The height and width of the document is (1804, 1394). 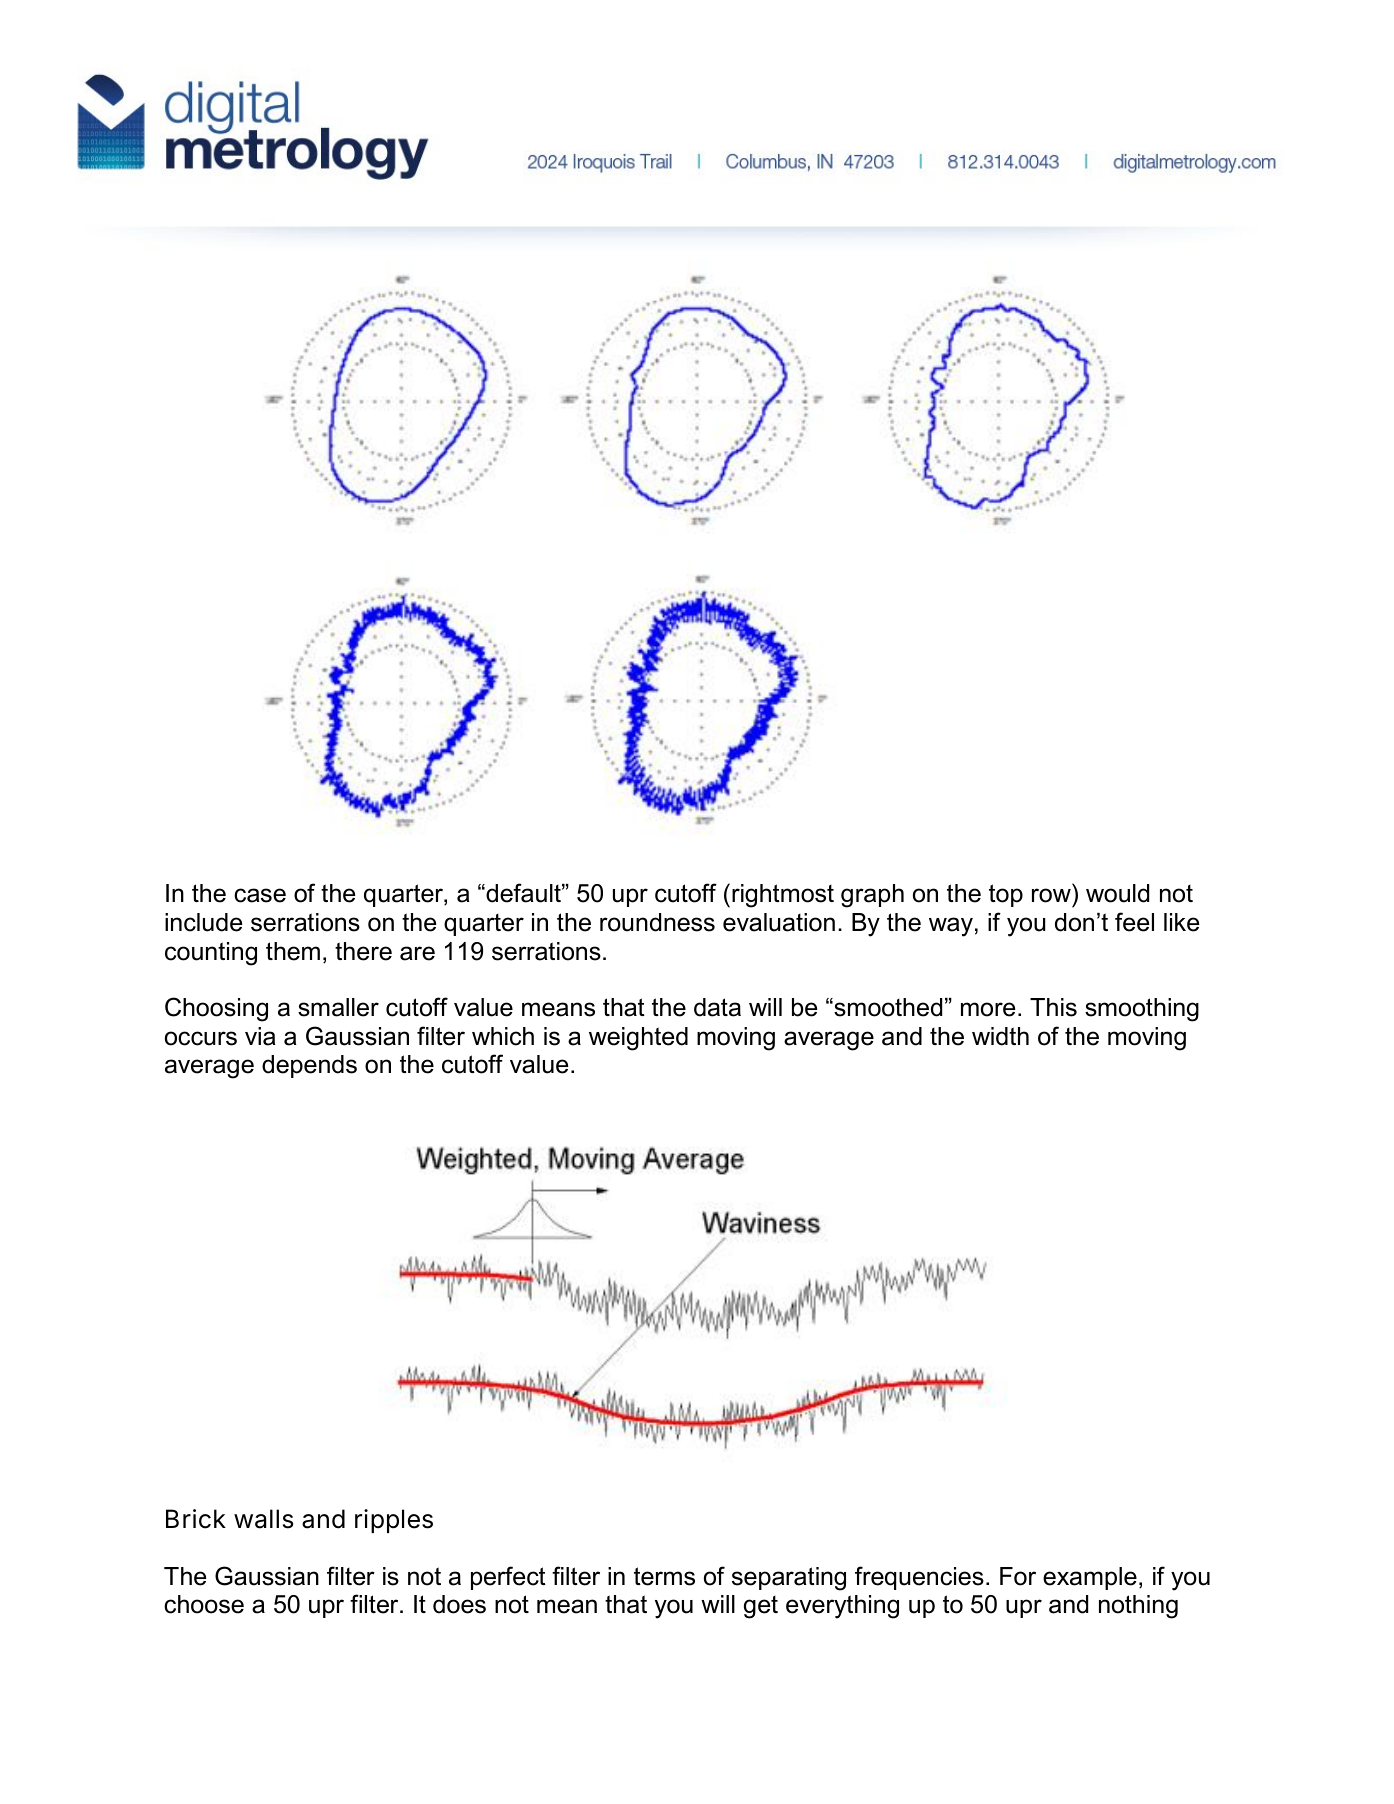 I want to click on choose, so click(x=204, y=1604).
